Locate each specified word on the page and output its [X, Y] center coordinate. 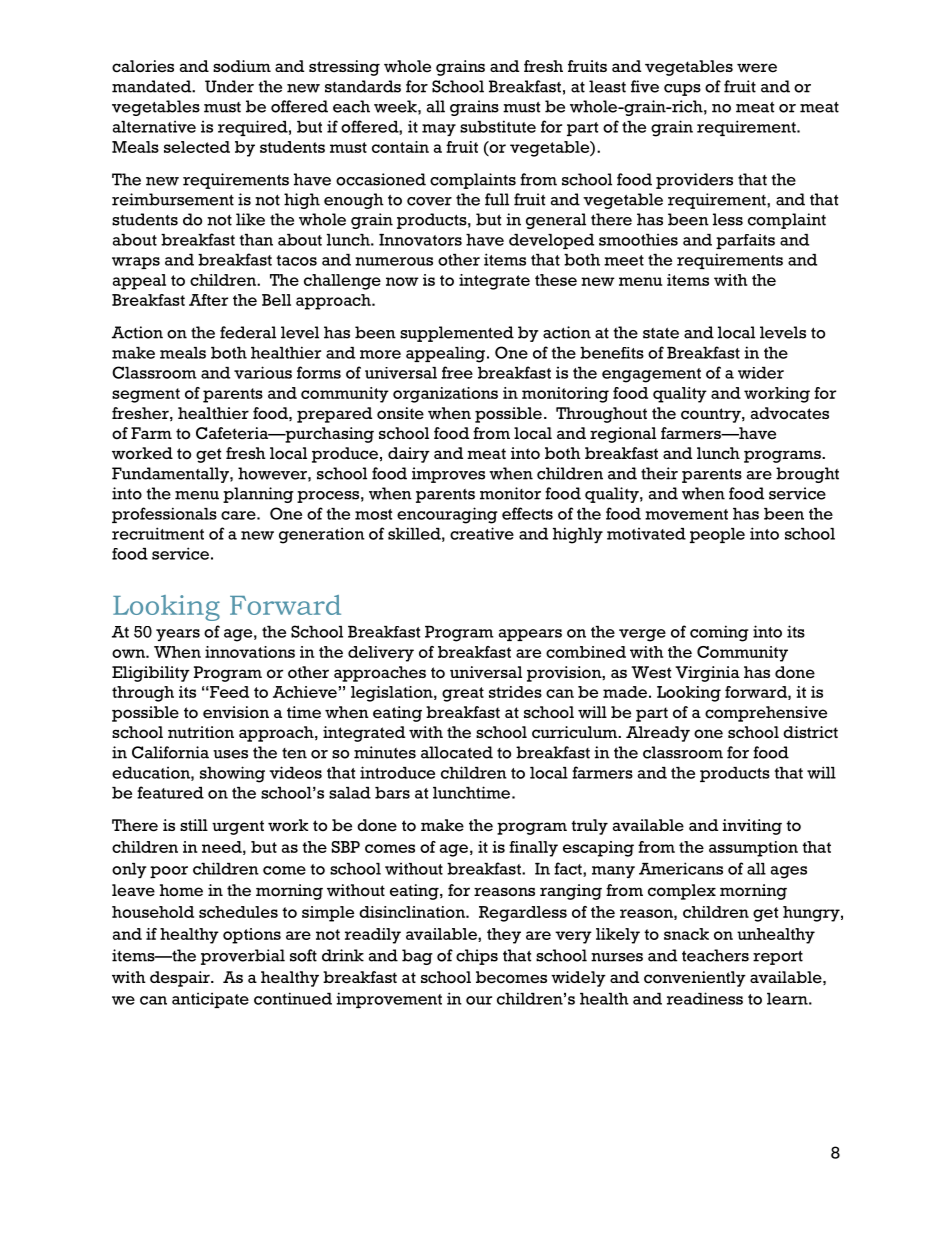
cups [682, 90]
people [717, 535]
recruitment [158, 533]
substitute [498, 126]
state [661, 333]
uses [230, 754]
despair [181, 979]
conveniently [695, 979]
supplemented [457, 334]
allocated [457, 752]
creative [482, 533]
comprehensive [766, 714]
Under [229, 86]
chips [477, 957]
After [208, 300]
